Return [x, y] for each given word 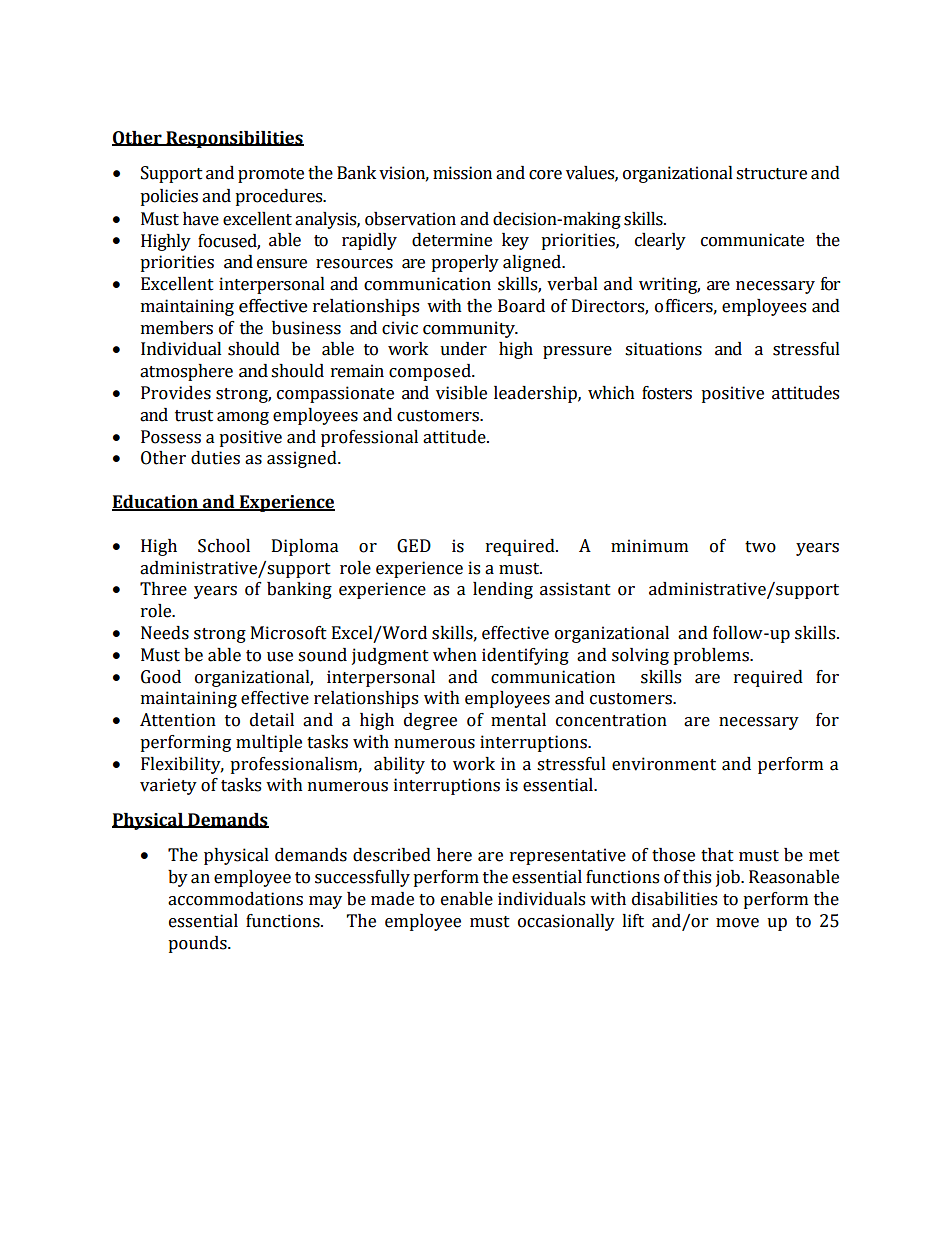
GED [414, 546]
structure [771, 174]
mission [462, 173]
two [760, 547]
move [737, 923]
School [224, 546]
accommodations [235, 899]
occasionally [566, 922]
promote [271, 175]
